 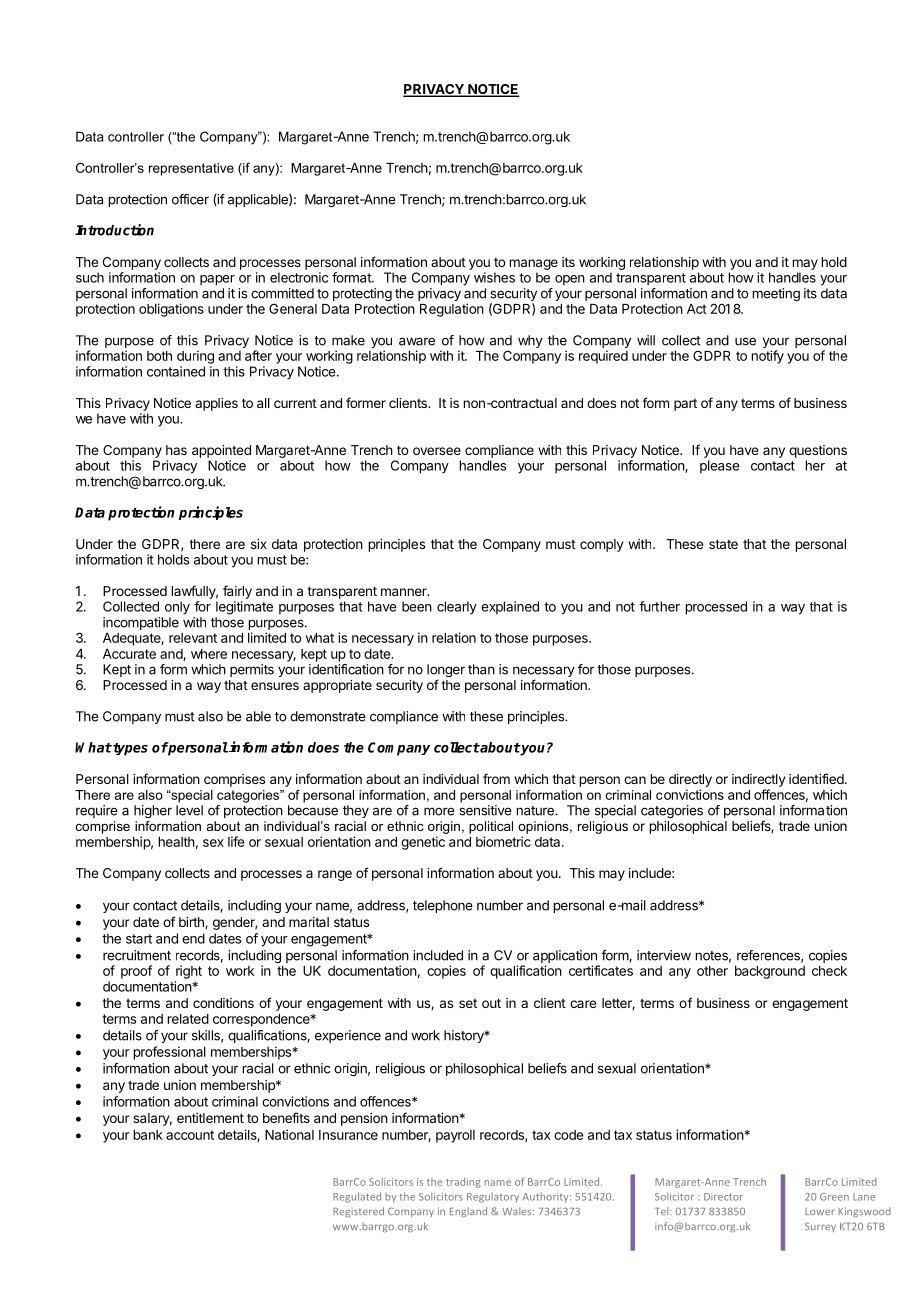 What do you see at coordinates (817, 778) in the screenshot?
I see `identified` at bounding box center [817, 778].
